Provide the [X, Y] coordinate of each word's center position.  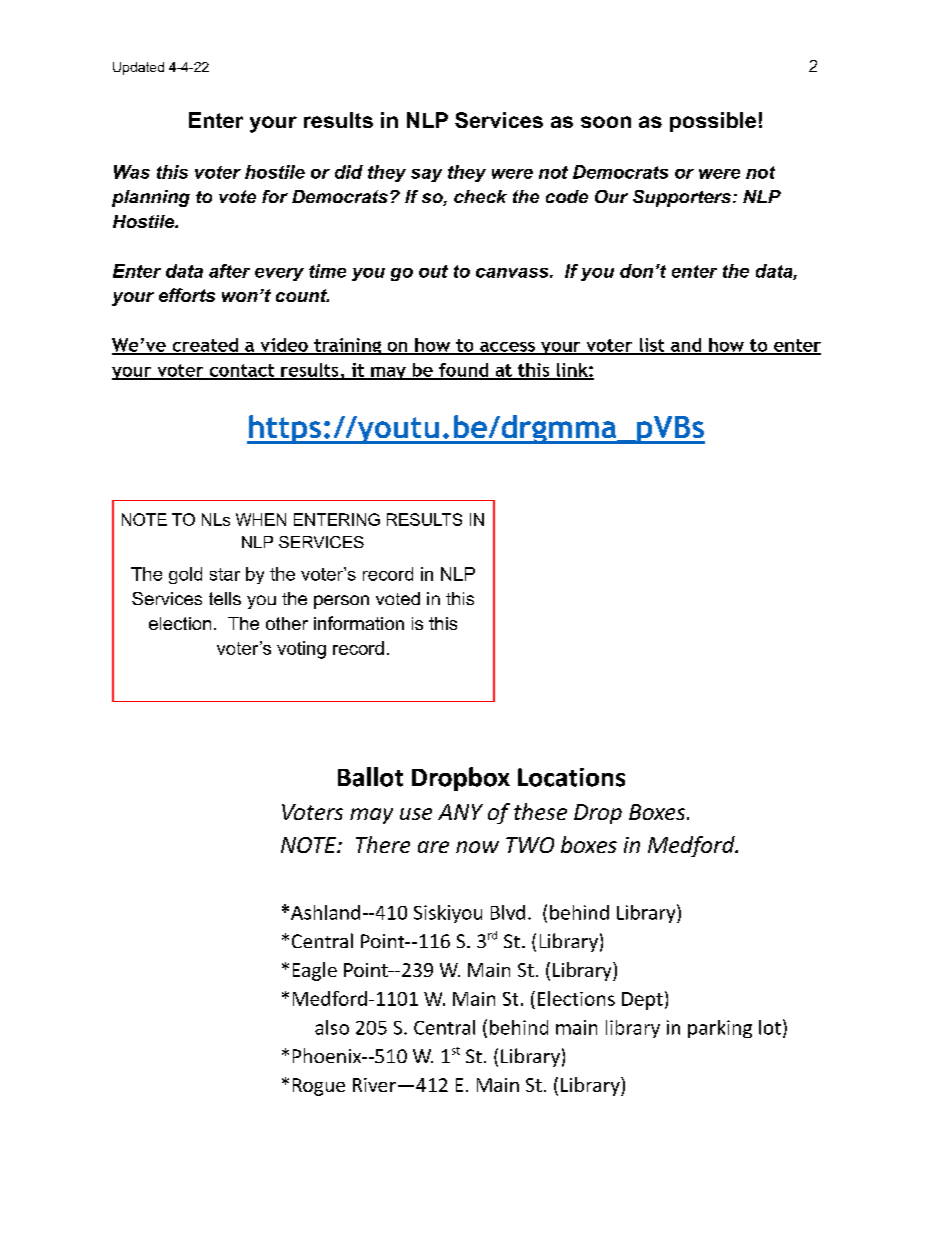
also [332, 1027]
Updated [138, 68]
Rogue [319, 1087]
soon [606, 122]
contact [241, 371]
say [426, 175]
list [651, 346]
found [463, 371]
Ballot [370, 777]
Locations [571, 777]
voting [301, 650]
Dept [642, 1001]
